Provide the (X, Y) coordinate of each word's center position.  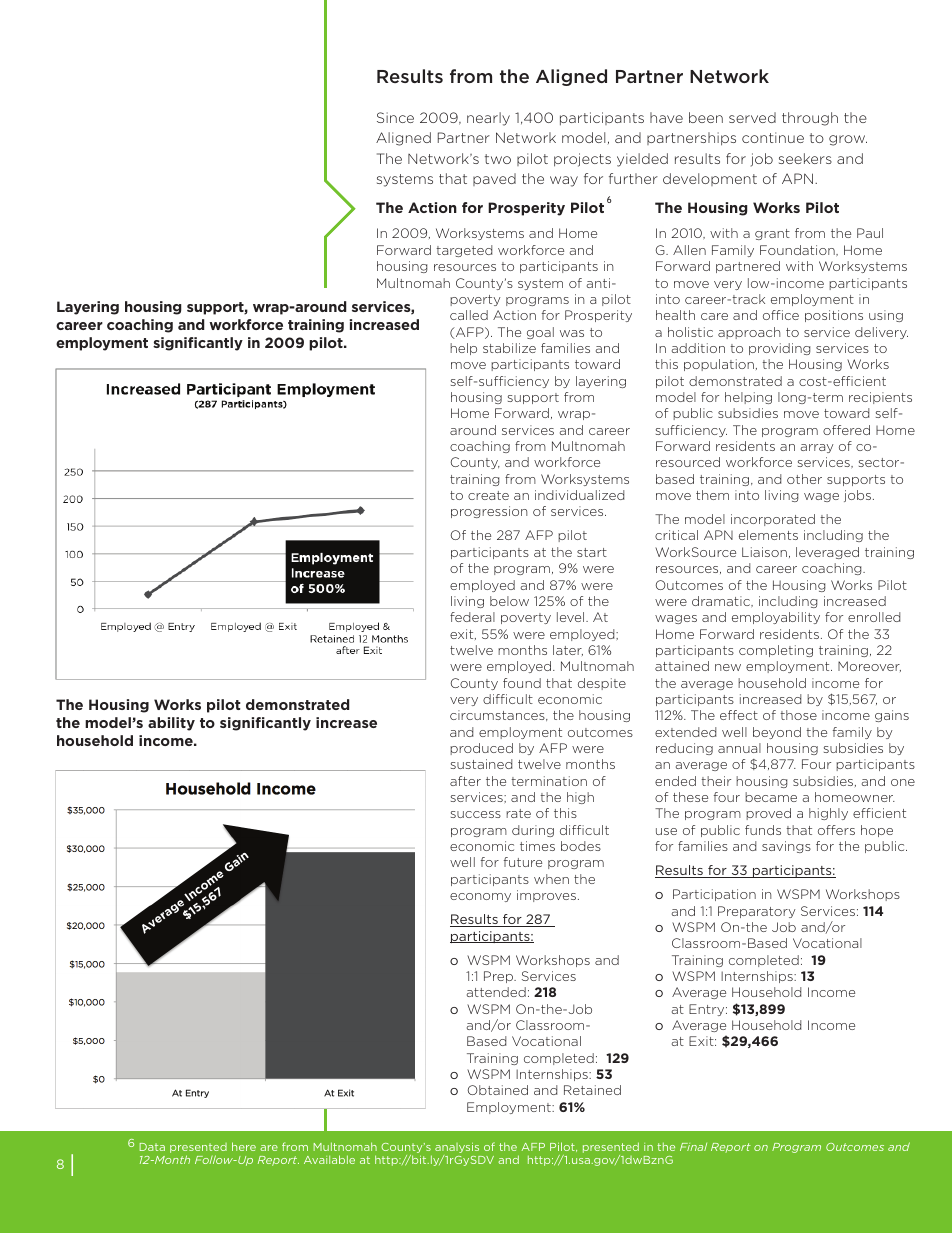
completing (776, 651)
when (551, 879)
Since (395, 117)
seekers (805, 158)
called (469, 315)
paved (494, 179)
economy (480, 897)
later (568, 650)
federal (472, 617)
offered (846, 430)
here (244, 1146)
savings (786, 847)
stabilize (509, 348)
